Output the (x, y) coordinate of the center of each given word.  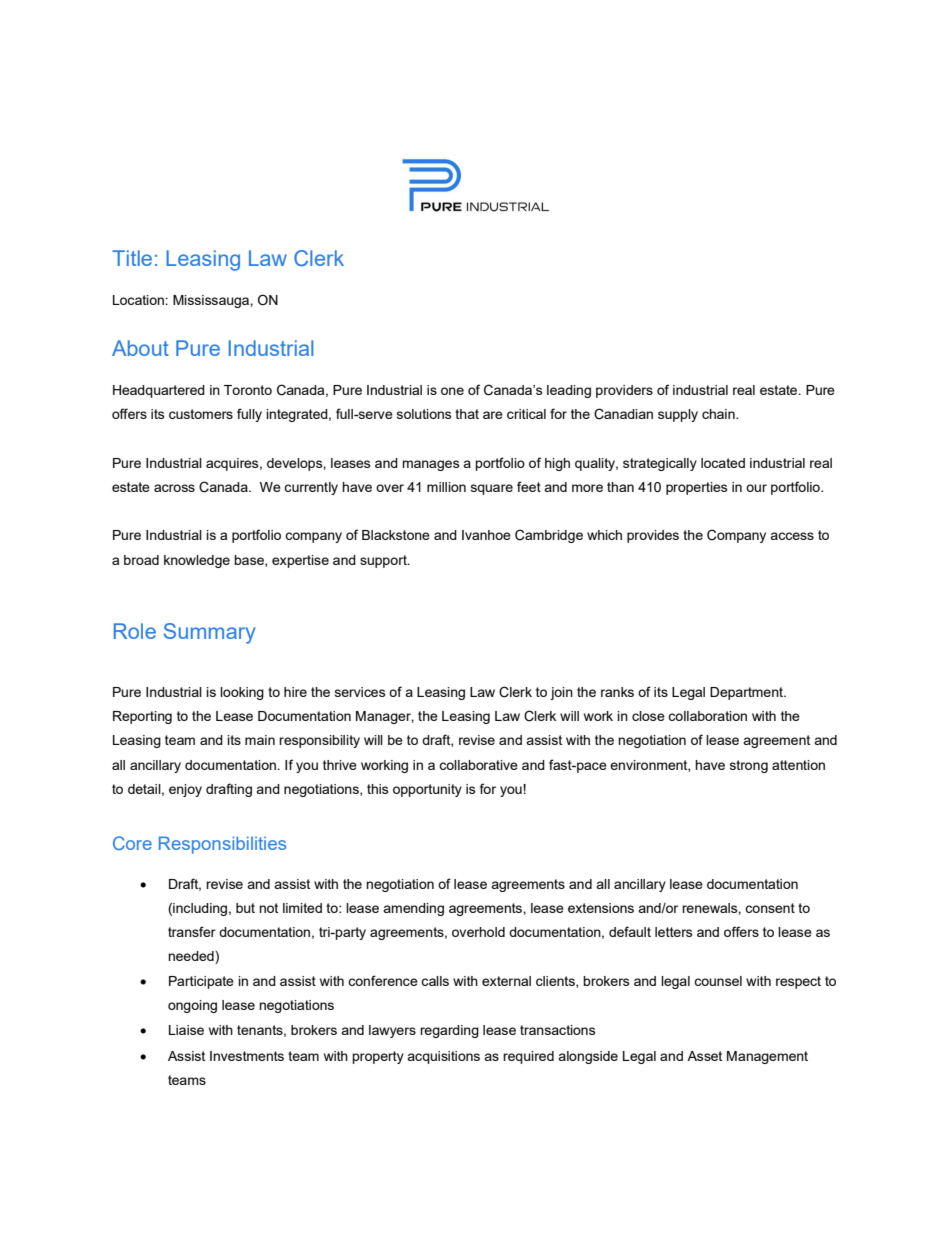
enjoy (185, 790)
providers (624, 391)
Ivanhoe (486, 535)
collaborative (478, 765)
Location (139, 300)
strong (749, 766)
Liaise (186, 1030)
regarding (449, 1031)
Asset (704, 1056)
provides (653, 536)
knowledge (197, 561)
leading (569, 391)
